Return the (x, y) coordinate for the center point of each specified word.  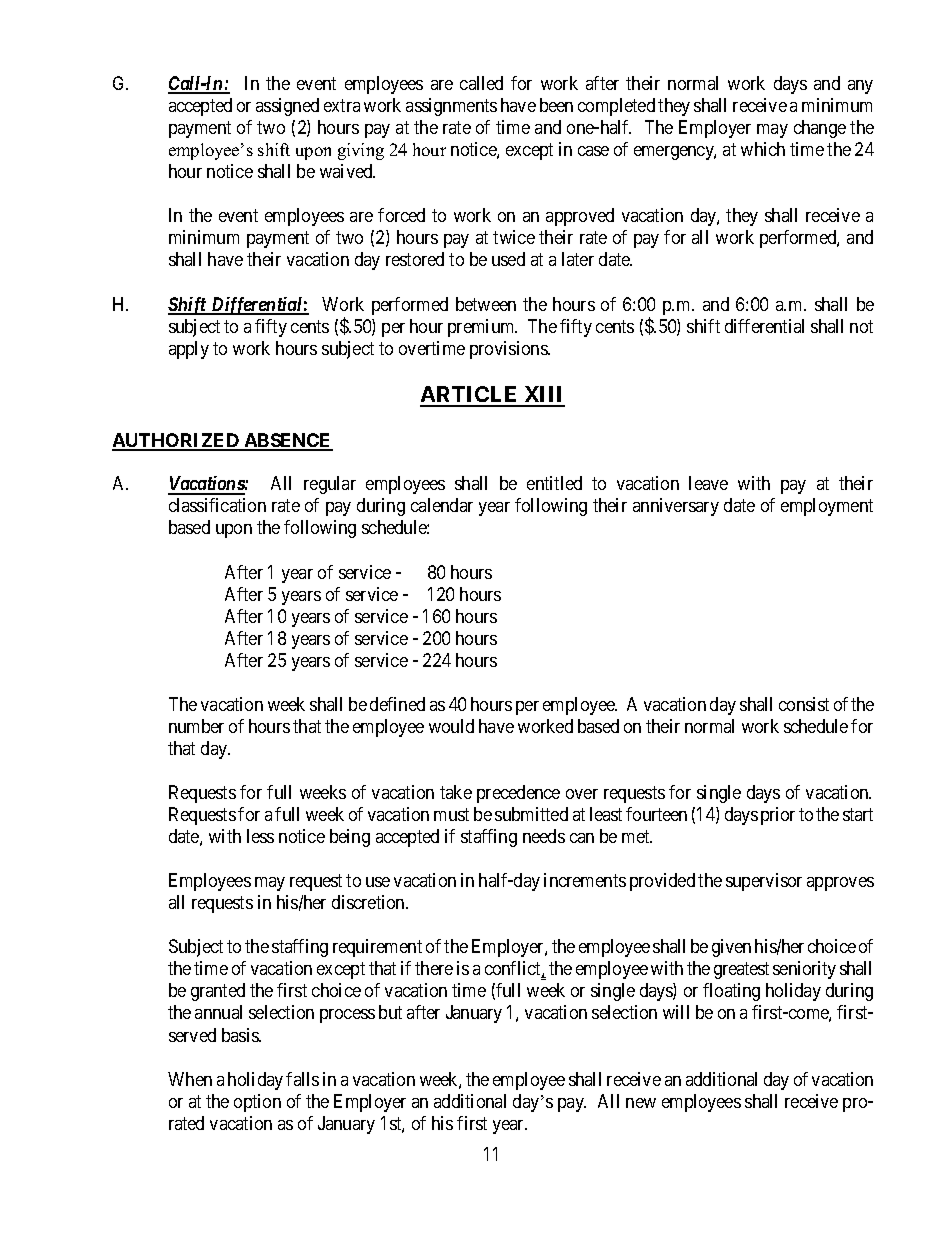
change (820, 129)
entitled (554, 483)
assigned (287, 107)
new (641, 1103)
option (257, 1103)
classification (217, 505)
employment (827, 507)
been (556, 105)
